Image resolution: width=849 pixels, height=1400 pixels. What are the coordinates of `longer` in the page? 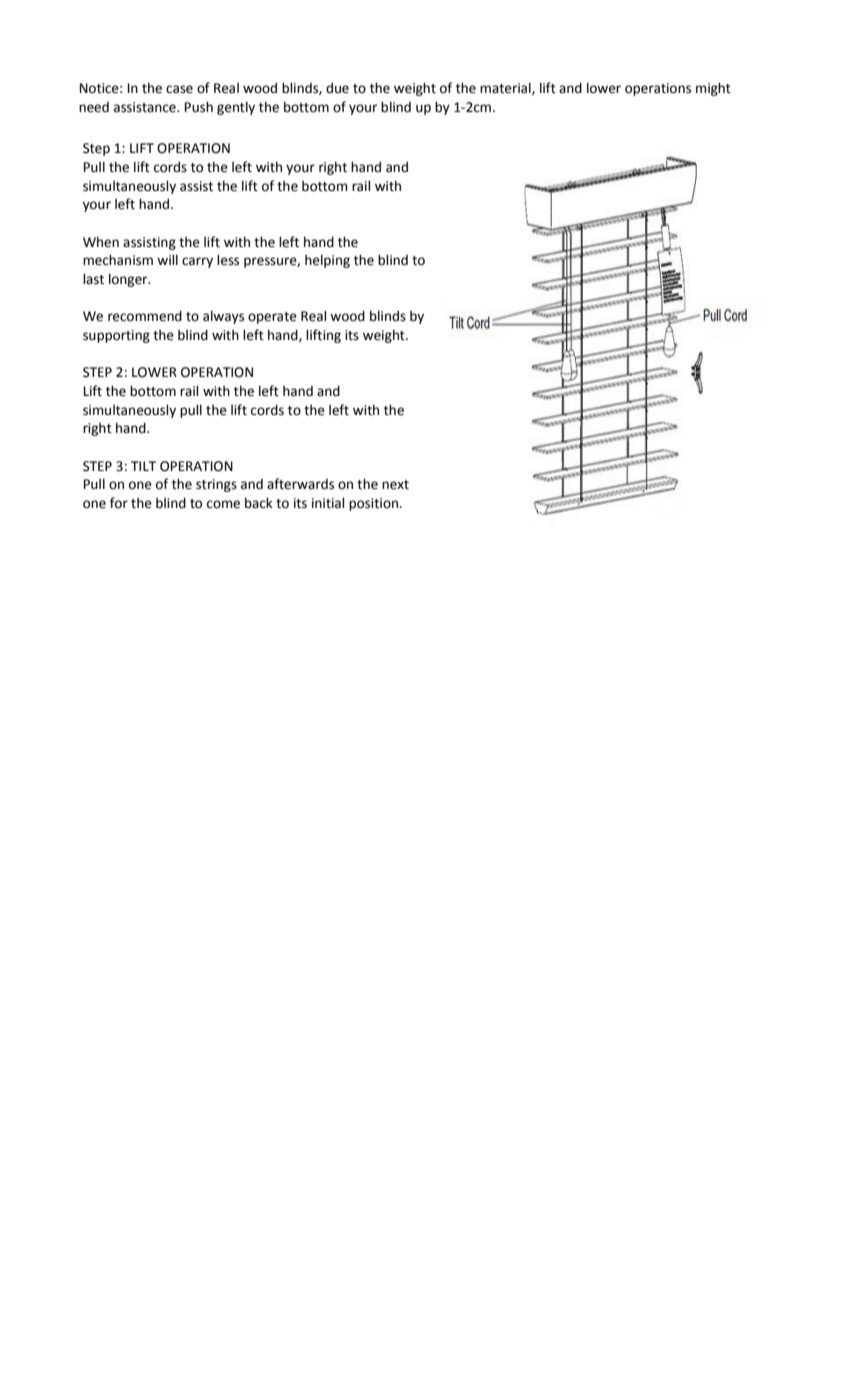 It's located at (129, 280).
